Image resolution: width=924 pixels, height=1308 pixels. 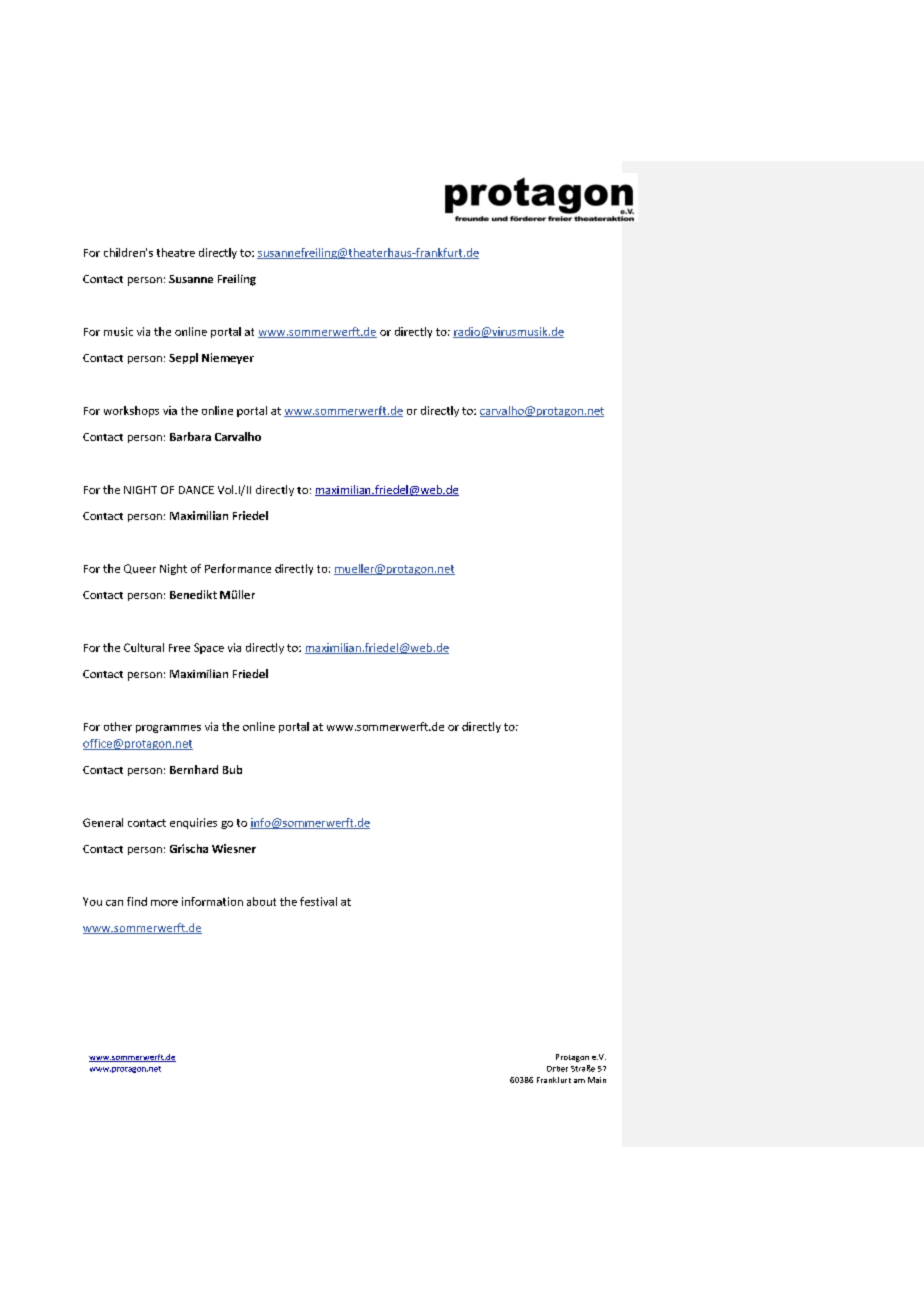 What do you see at coordinates (209, 648) in the screenshot?
I see `Space` at bounding box center [209, 648].
